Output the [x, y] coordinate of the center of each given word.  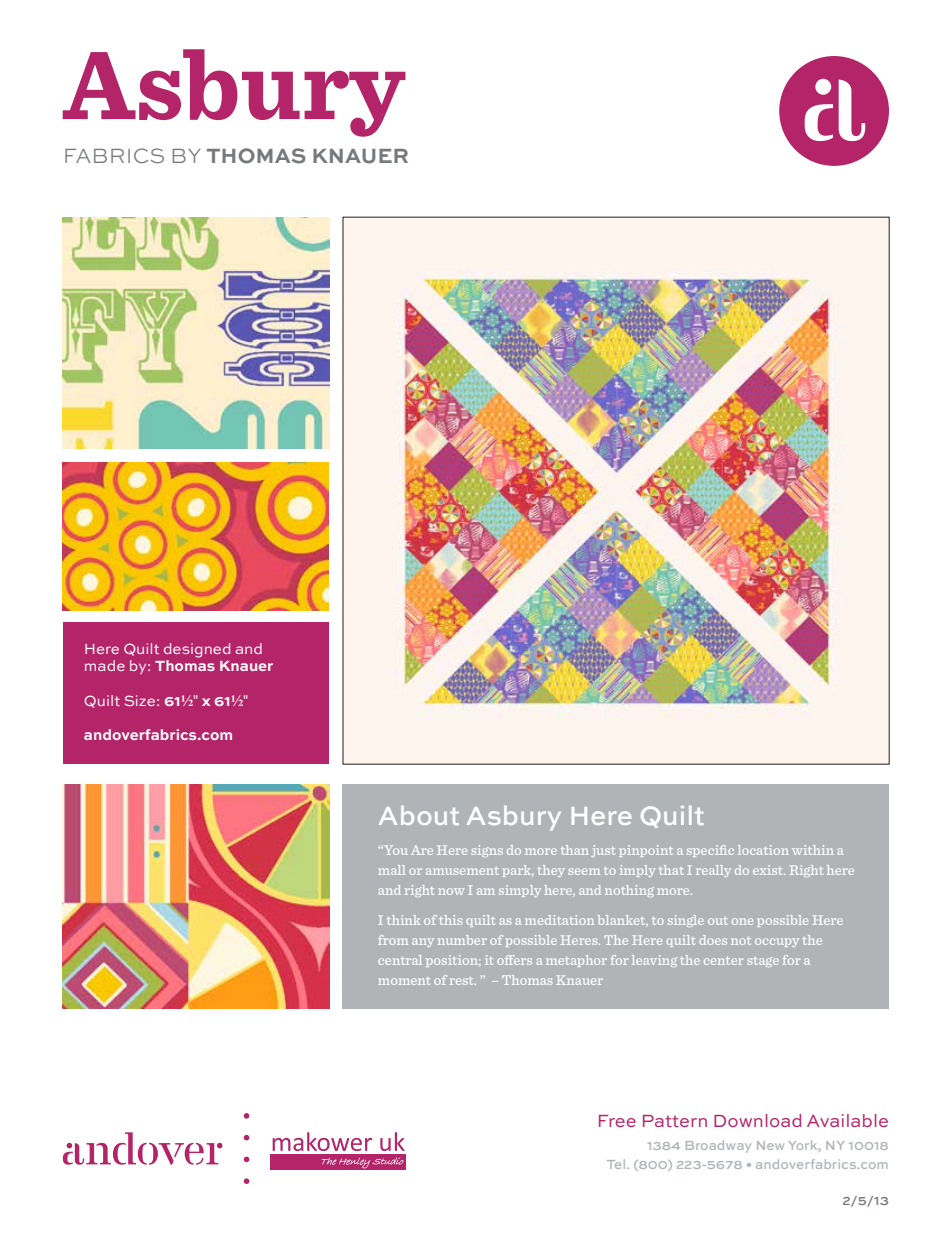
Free [617, 1121]
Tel [617, 1164]
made [105, 665]
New [770, 1145]
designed [197, 650]
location [763, 850]
